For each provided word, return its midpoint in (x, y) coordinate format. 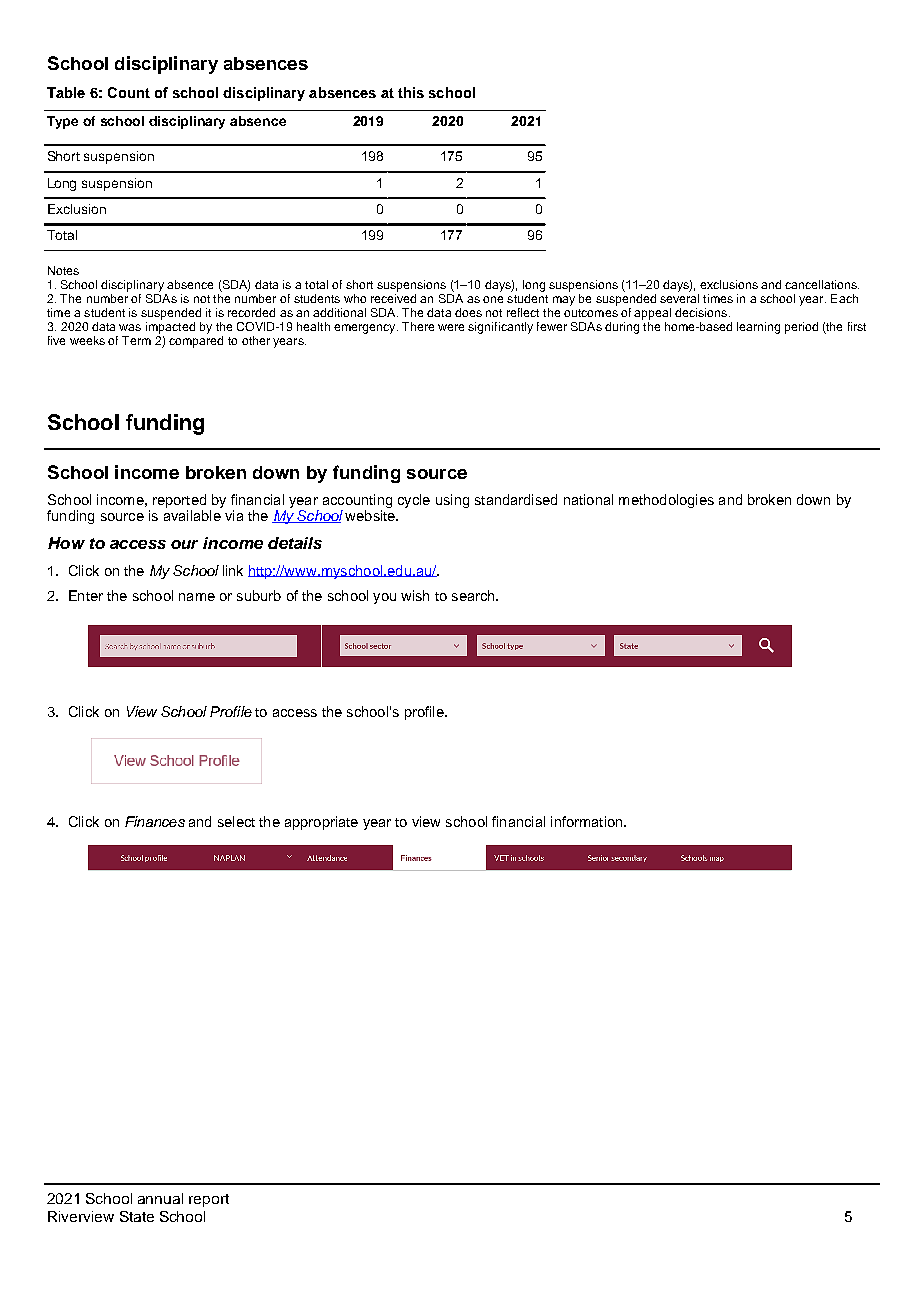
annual (160, 1198)
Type (62, 122)
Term (136, 340)
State (137, 1216)
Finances (155, 821)
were (451, 327)
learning (758, 328)
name (197, 597)
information (588, 821)
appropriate (321, 823)
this (411, 92)
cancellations (822, 284)
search (474, 595)
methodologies (666, 501)
